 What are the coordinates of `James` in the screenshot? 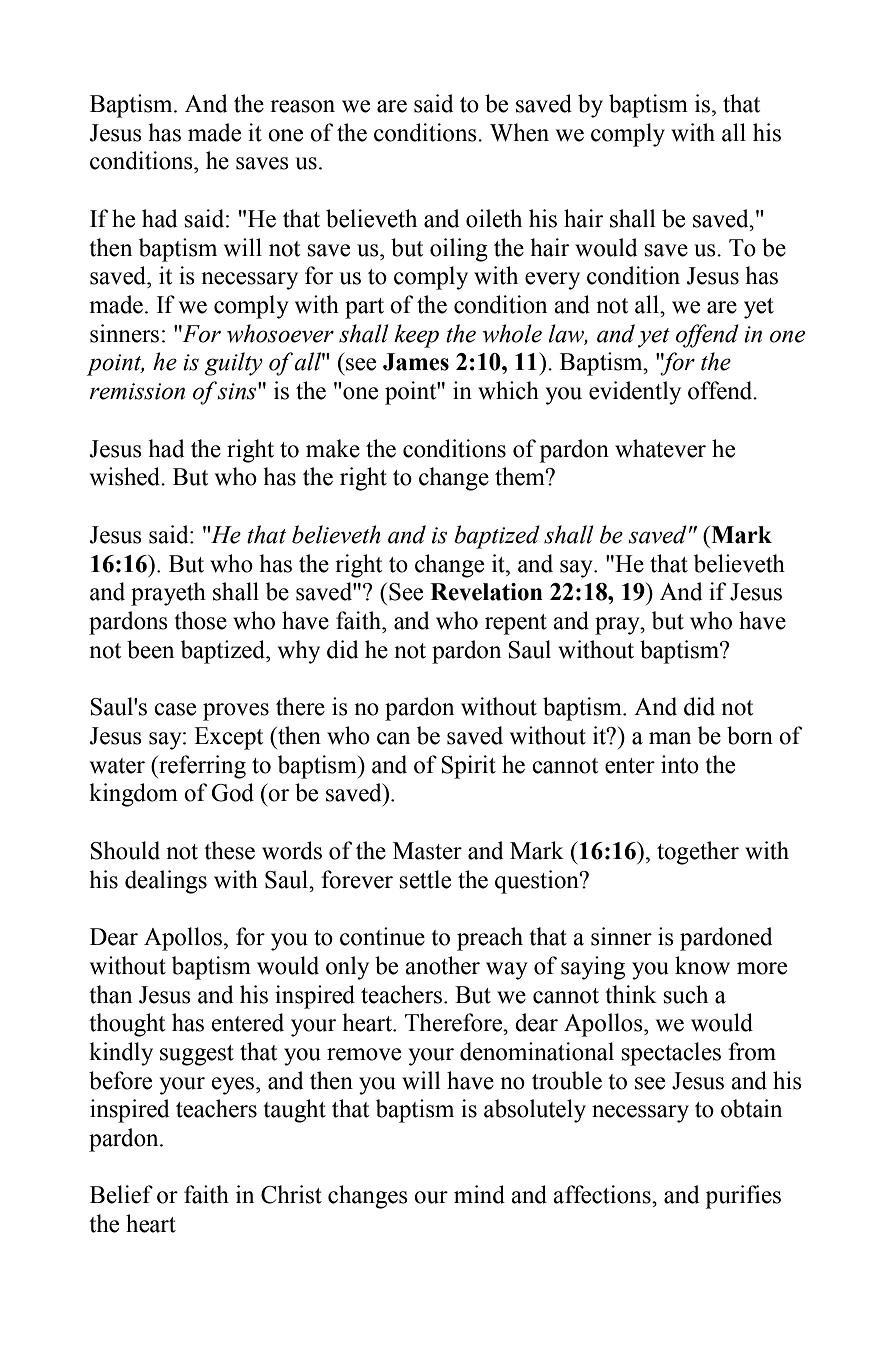 It's located at (416, 362).
